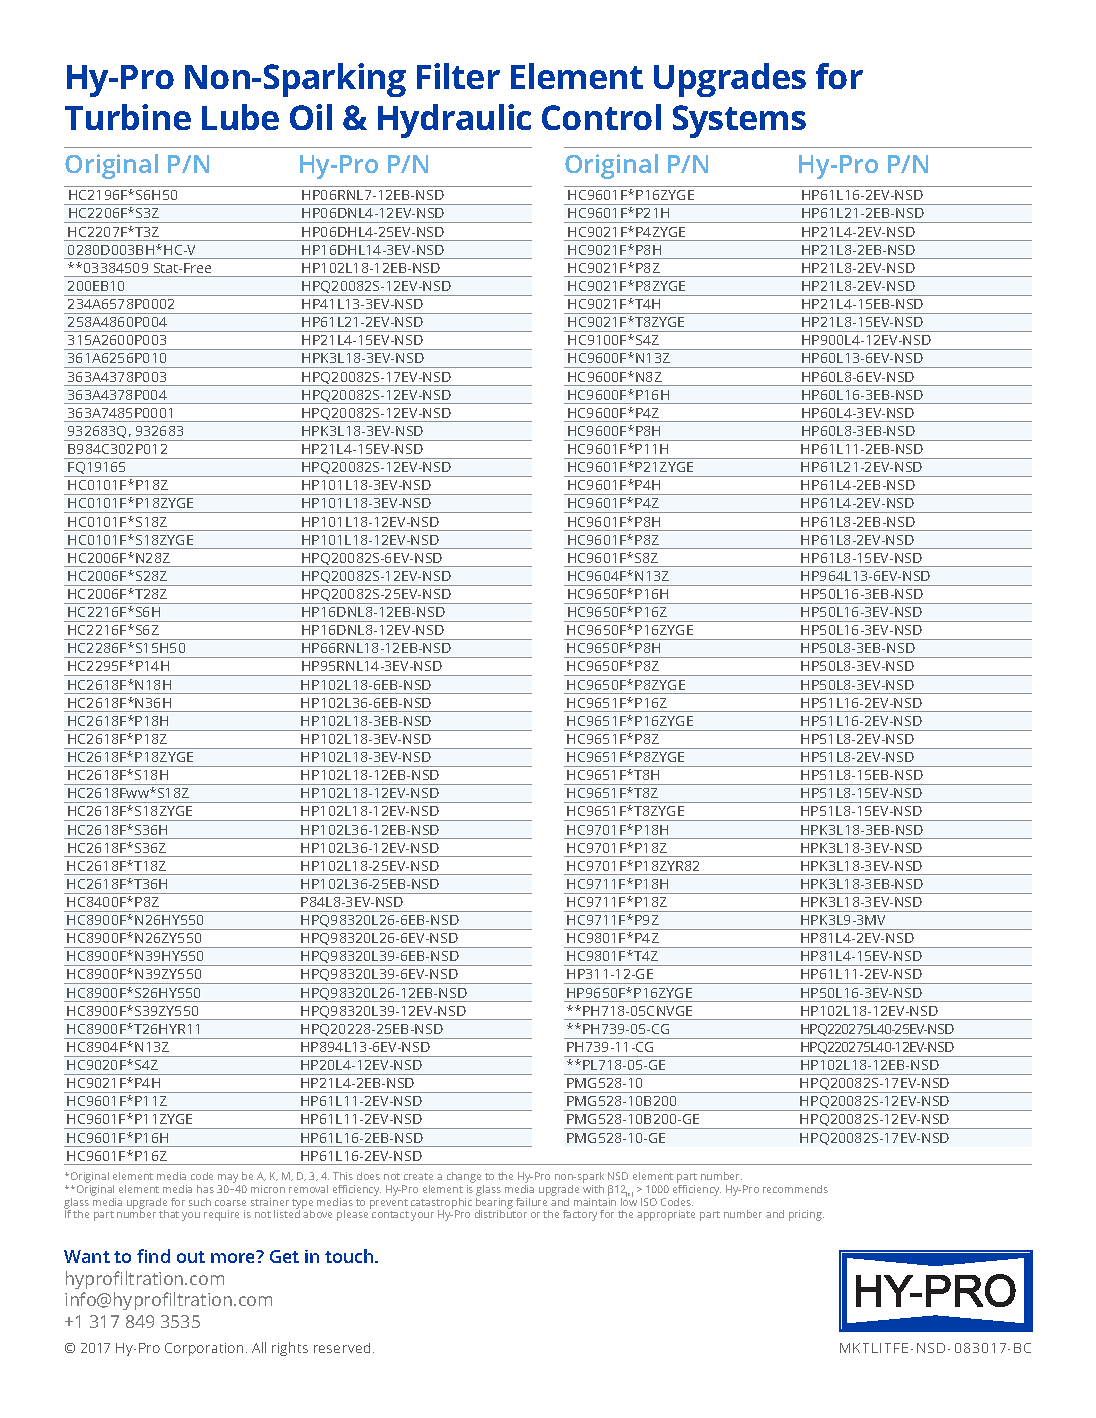 The image size is (1096, 1418). Describe the element at coordinates (454, 121) in the screenshot. I see `Hydraulic` at that location.
